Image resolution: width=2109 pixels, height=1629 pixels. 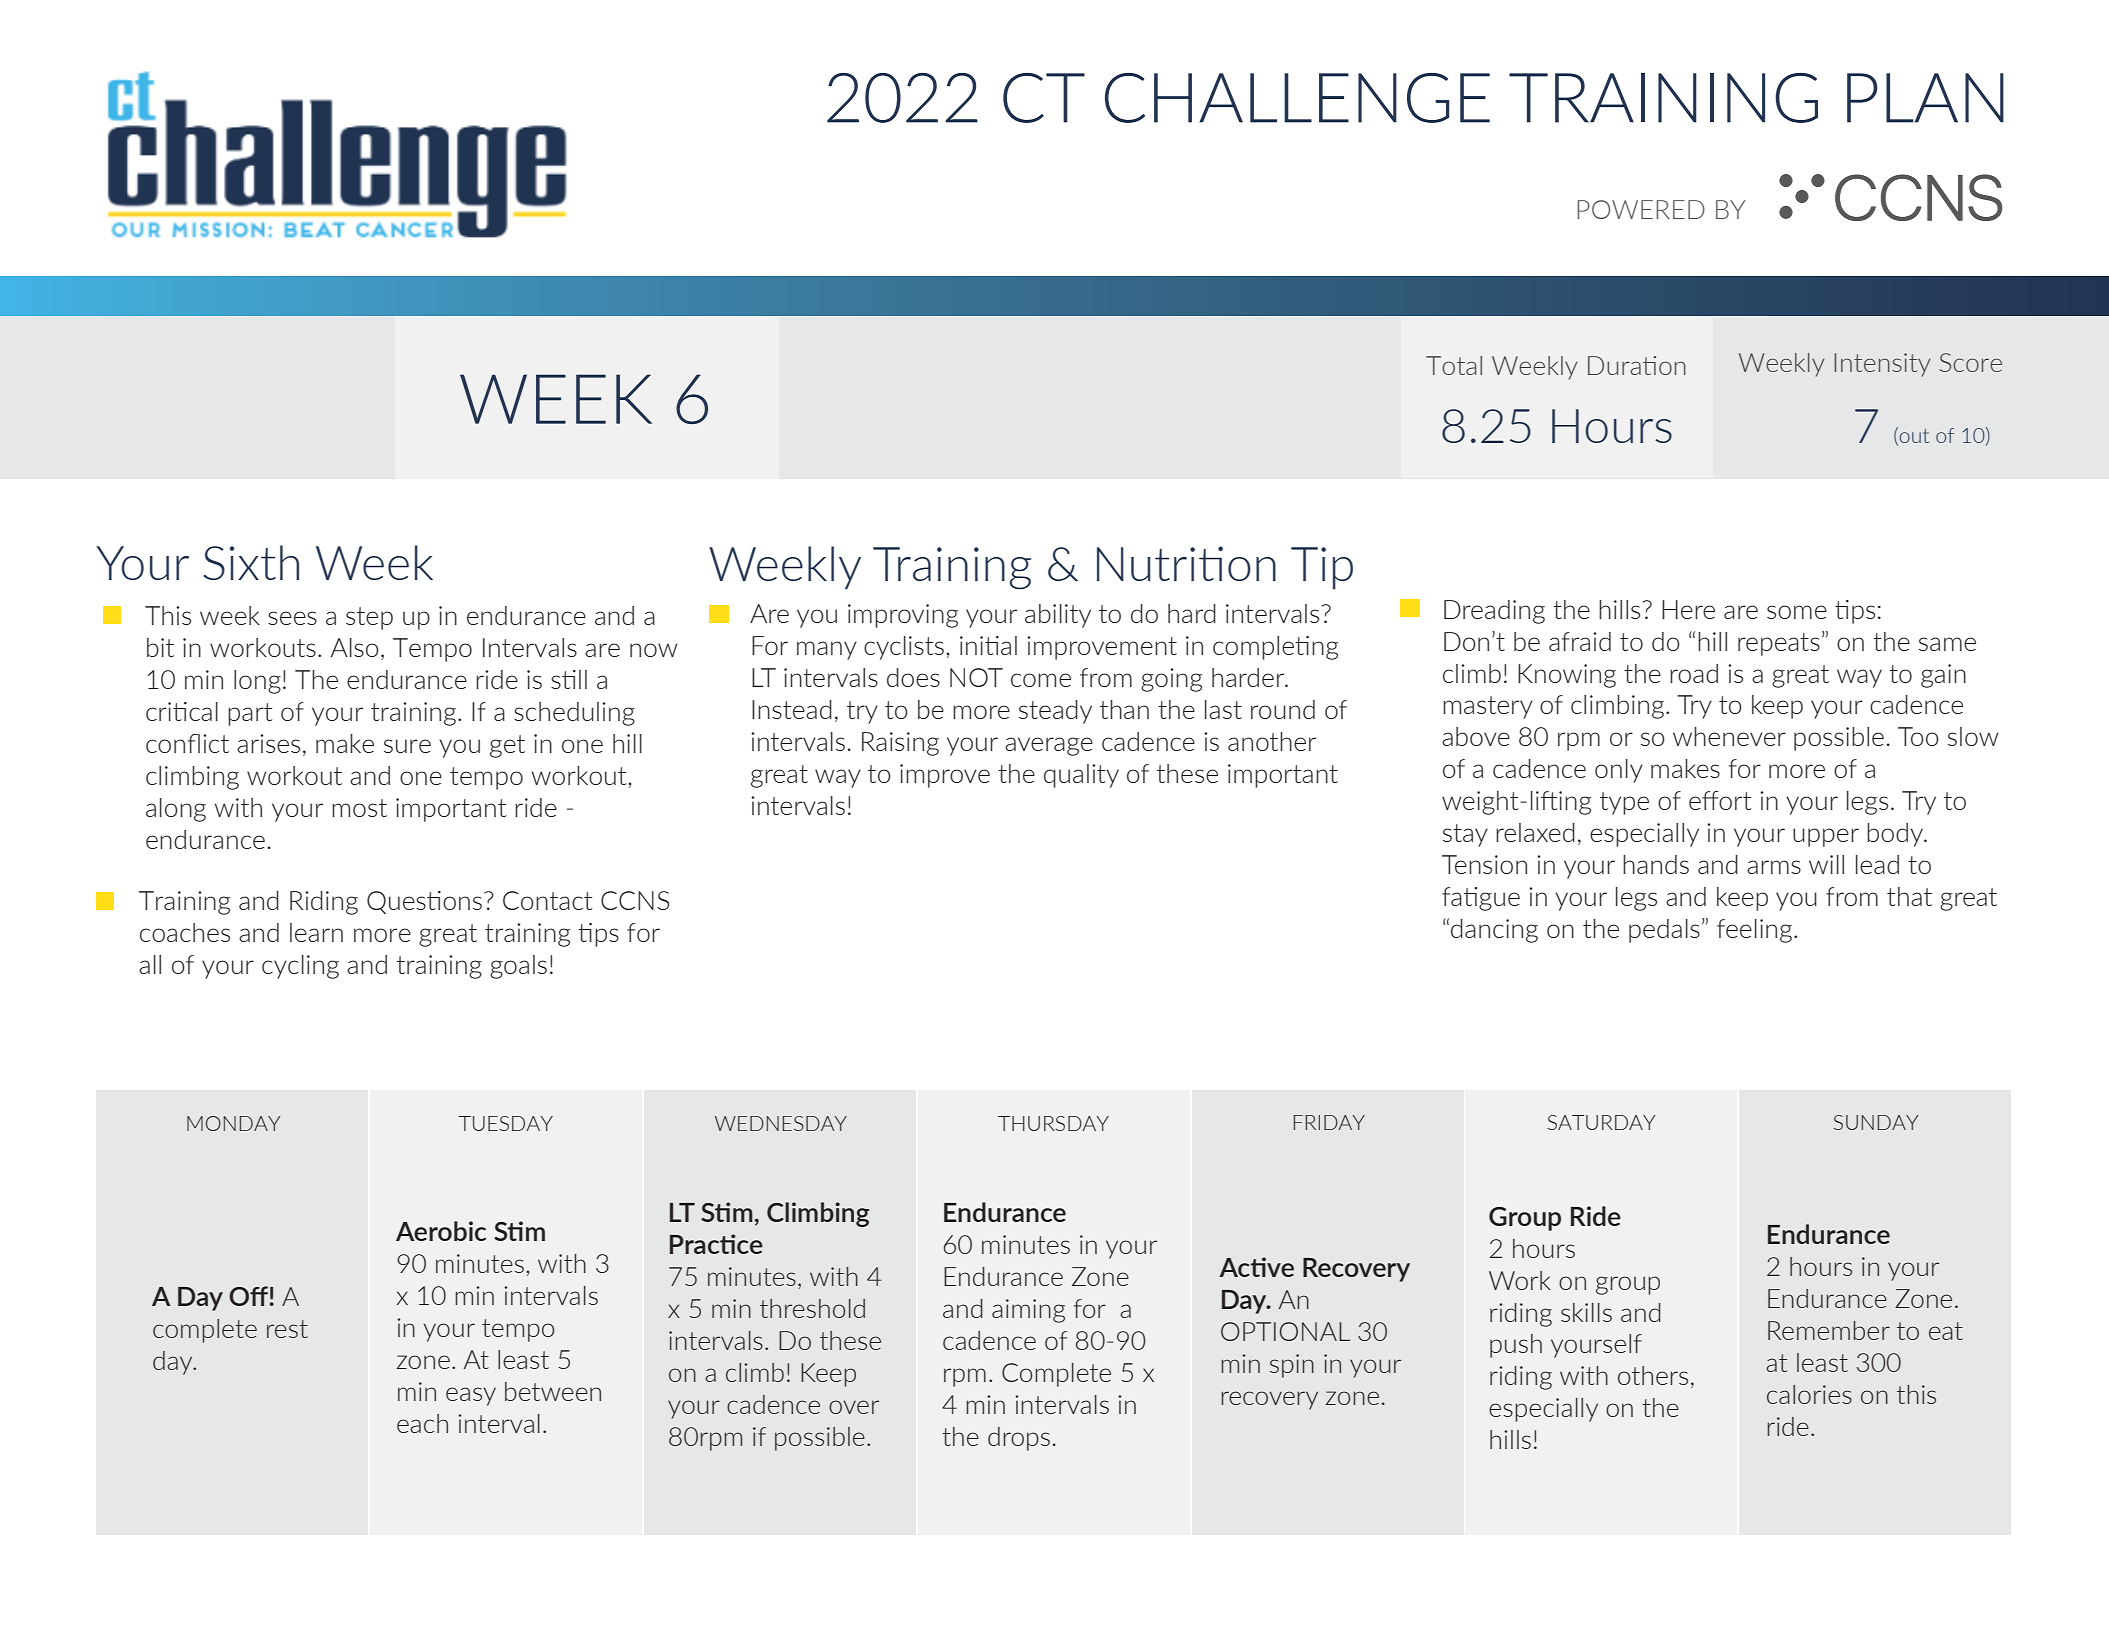 What do you see at coordinates (506, 1123) in the document?
I see `TUESDAY` at bounding box center [506, 1123].
